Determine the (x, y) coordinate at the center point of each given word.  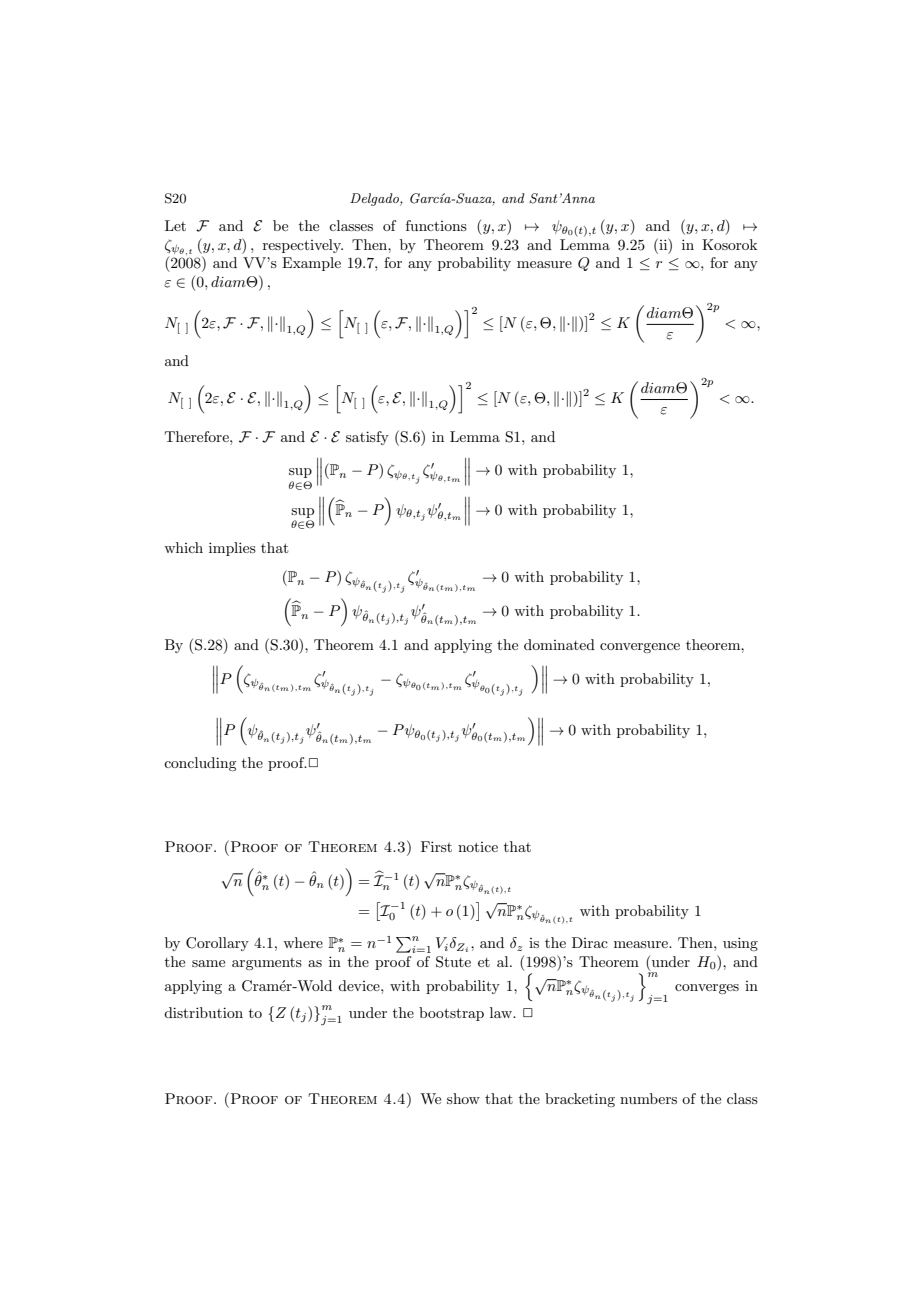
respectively (303, 246)
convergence (640, 648)
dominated (559, 644)
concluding (200, 764)
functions (436, 225)
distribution (203, 1012)
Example (311, 264)
